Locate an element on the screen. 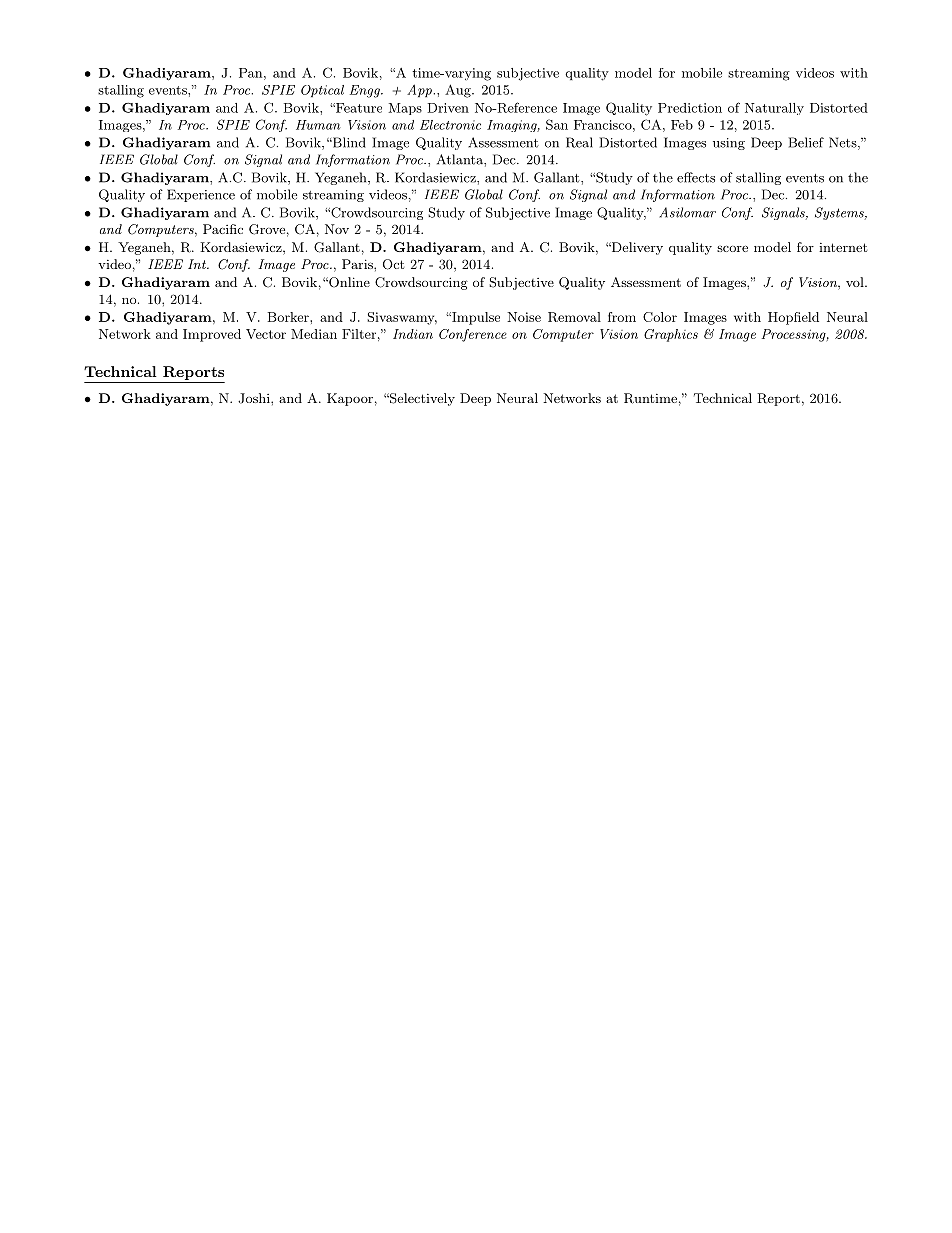 The image size is (952, 1233). Real is located at coordinates (579, 142).
